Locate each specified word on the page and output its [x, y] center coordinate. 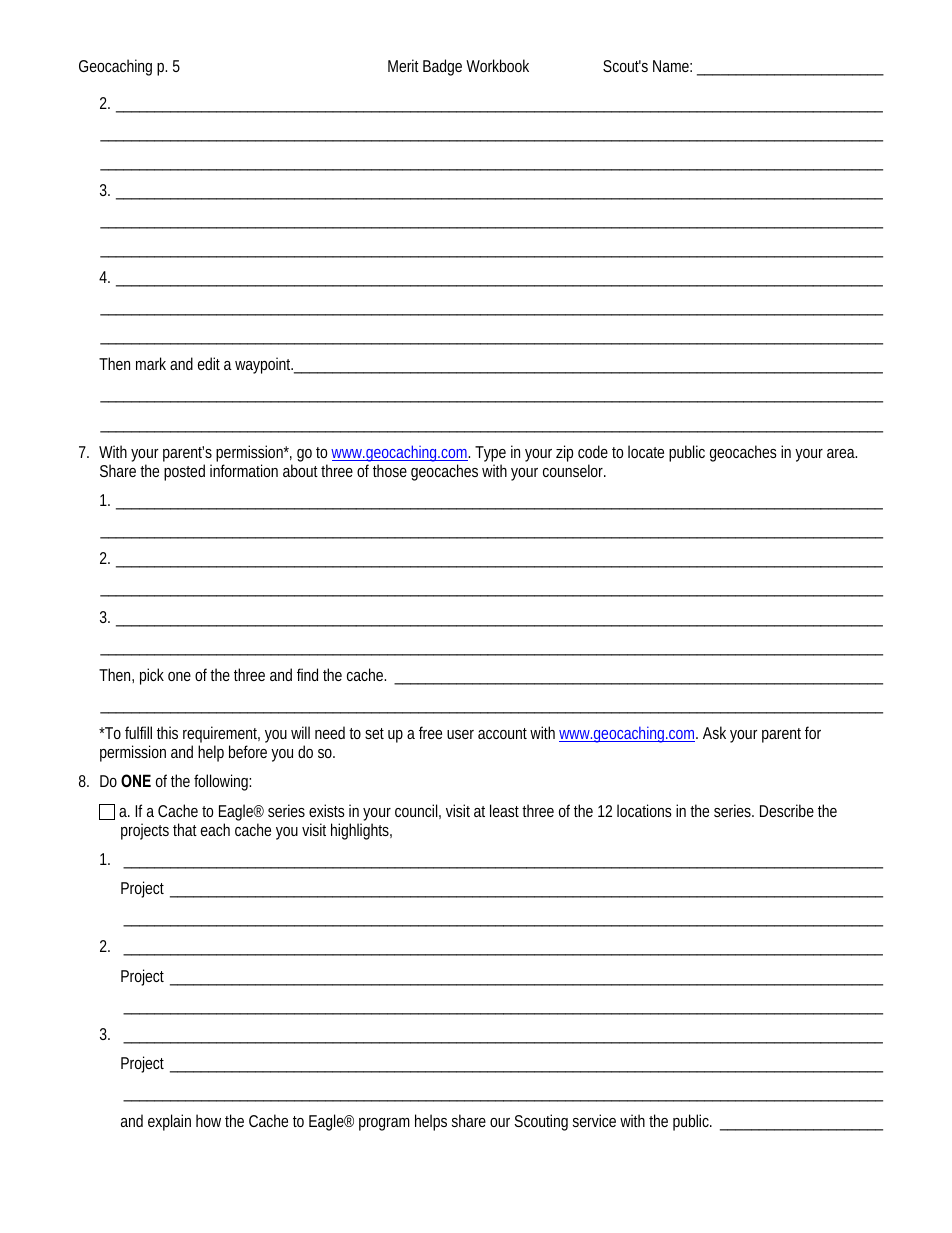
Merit [403, 65]
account [502, 733]
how [208, 1120]
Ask [714, 732]
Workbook [497, 65]
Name [671, 66]
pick [152, 676]
